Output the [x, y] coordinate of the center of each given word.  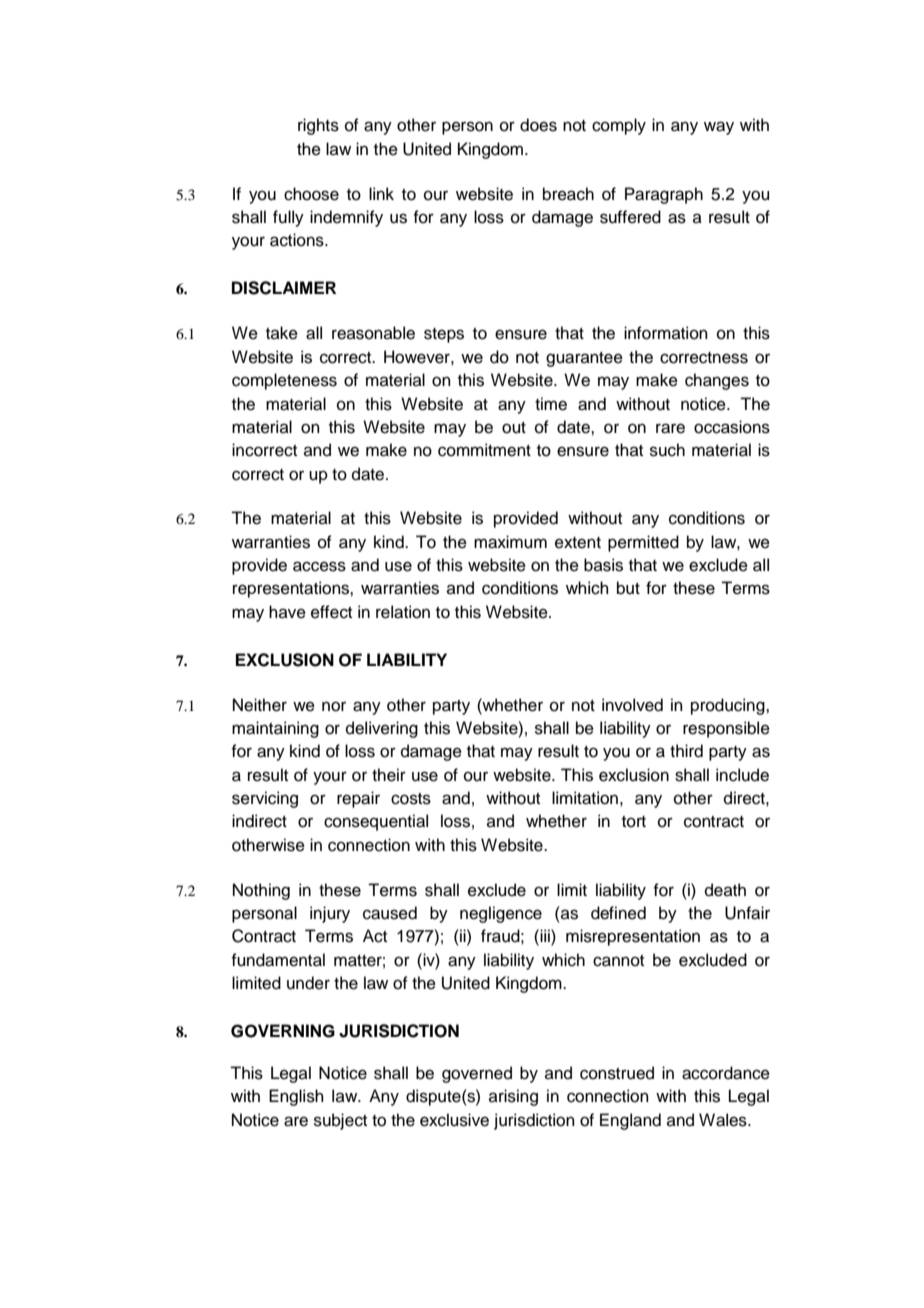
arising [513, 1097]
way [719, 128]
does [538, 125]
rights [318, 126]
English [296, 1097]
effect [331, 612]
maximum [510, 542]
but [628, 588]
